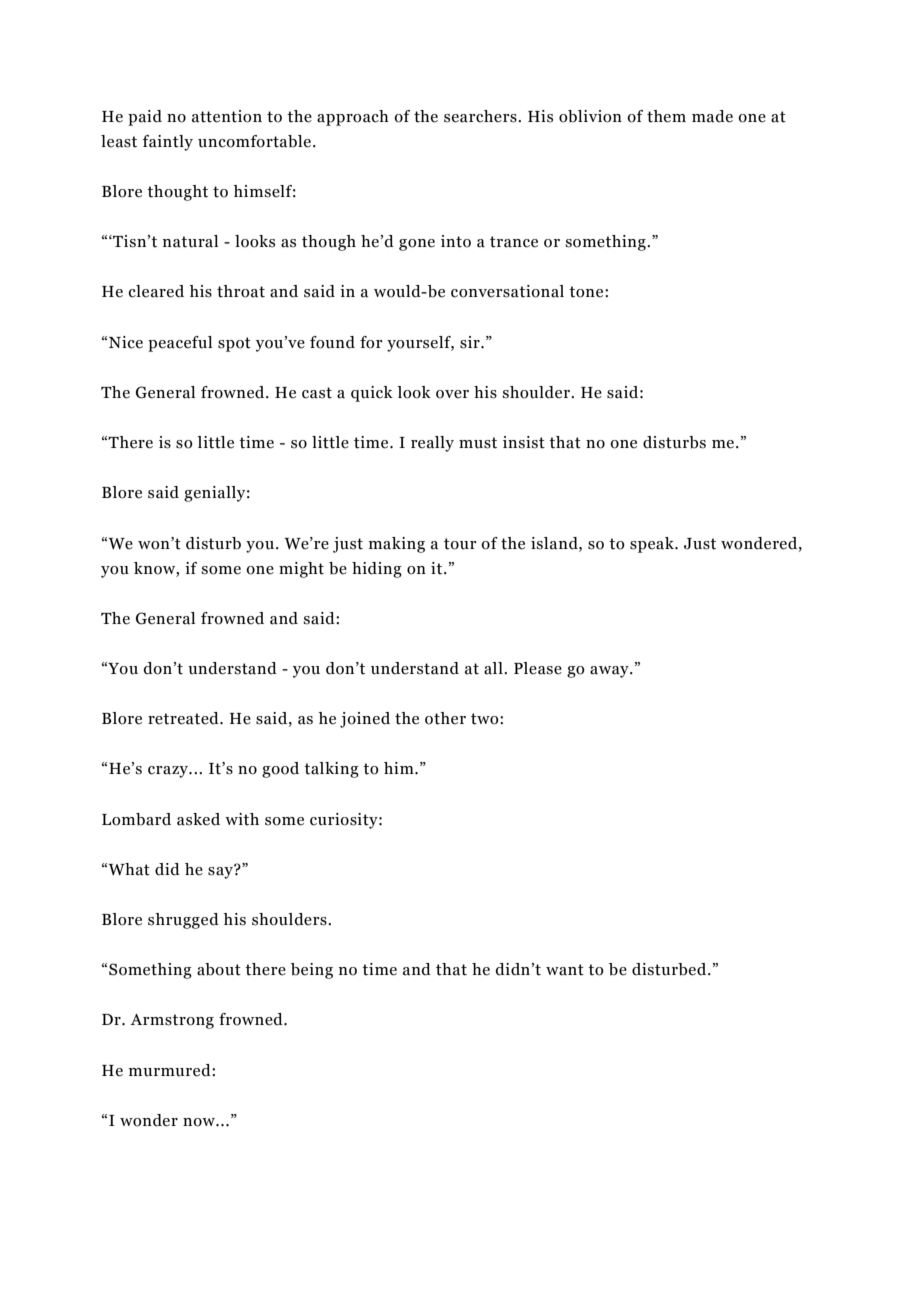 The height and width of the image is (1307, 924). Describe the element at coordinates (666, 116) in the image. I see `them` at that location.
